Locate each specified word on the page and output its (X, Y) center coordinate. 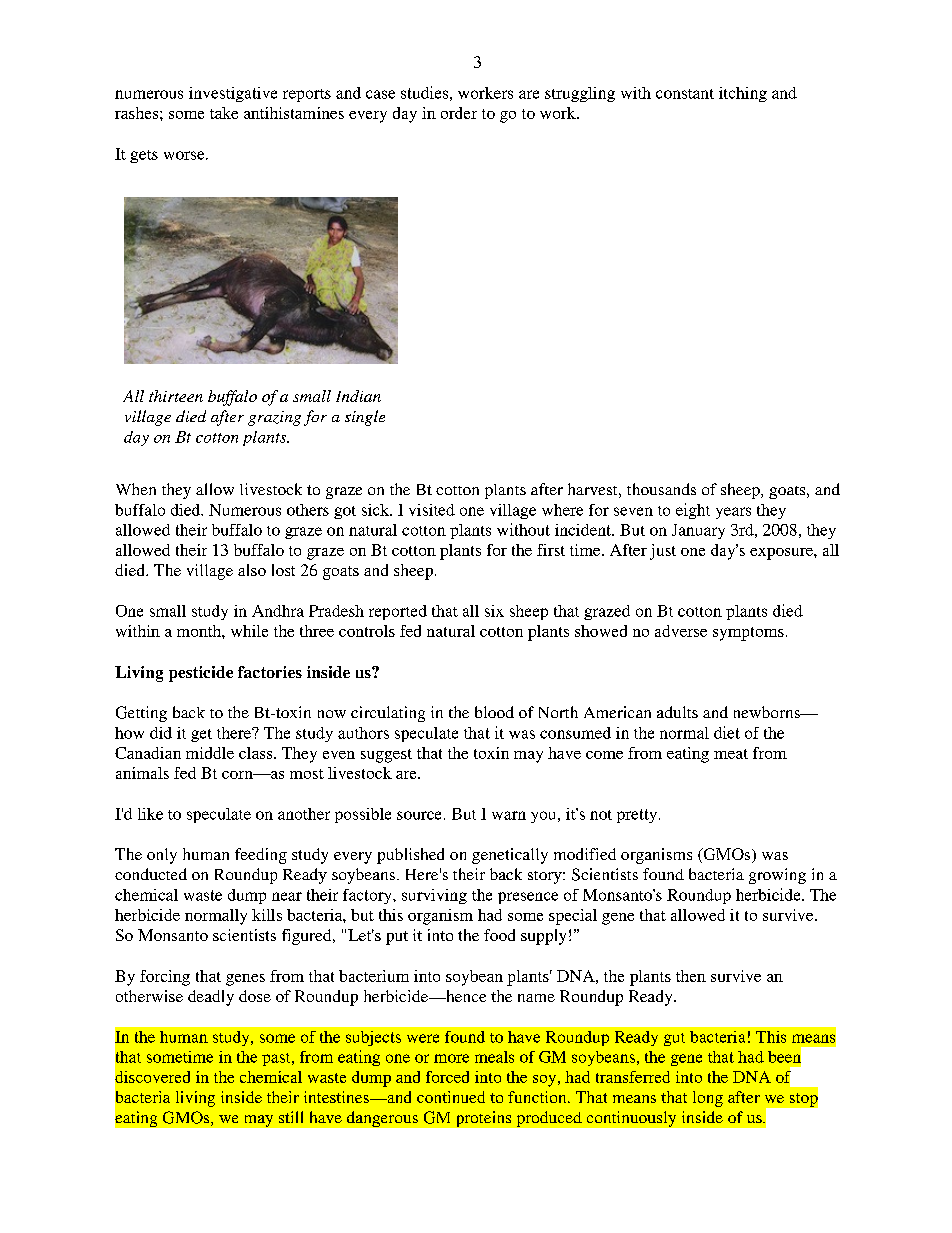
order (459, 113)
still (291, 1117)
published (410, 856)
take (224, 113)
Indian (358, 396)
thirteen (176, 396)
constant (685, 94)
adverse (681, 631)
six (494, 611)
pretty (637, 816)
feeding (261, 856)
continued (451, 1097)
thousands (661, 489)
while (249, 631)
